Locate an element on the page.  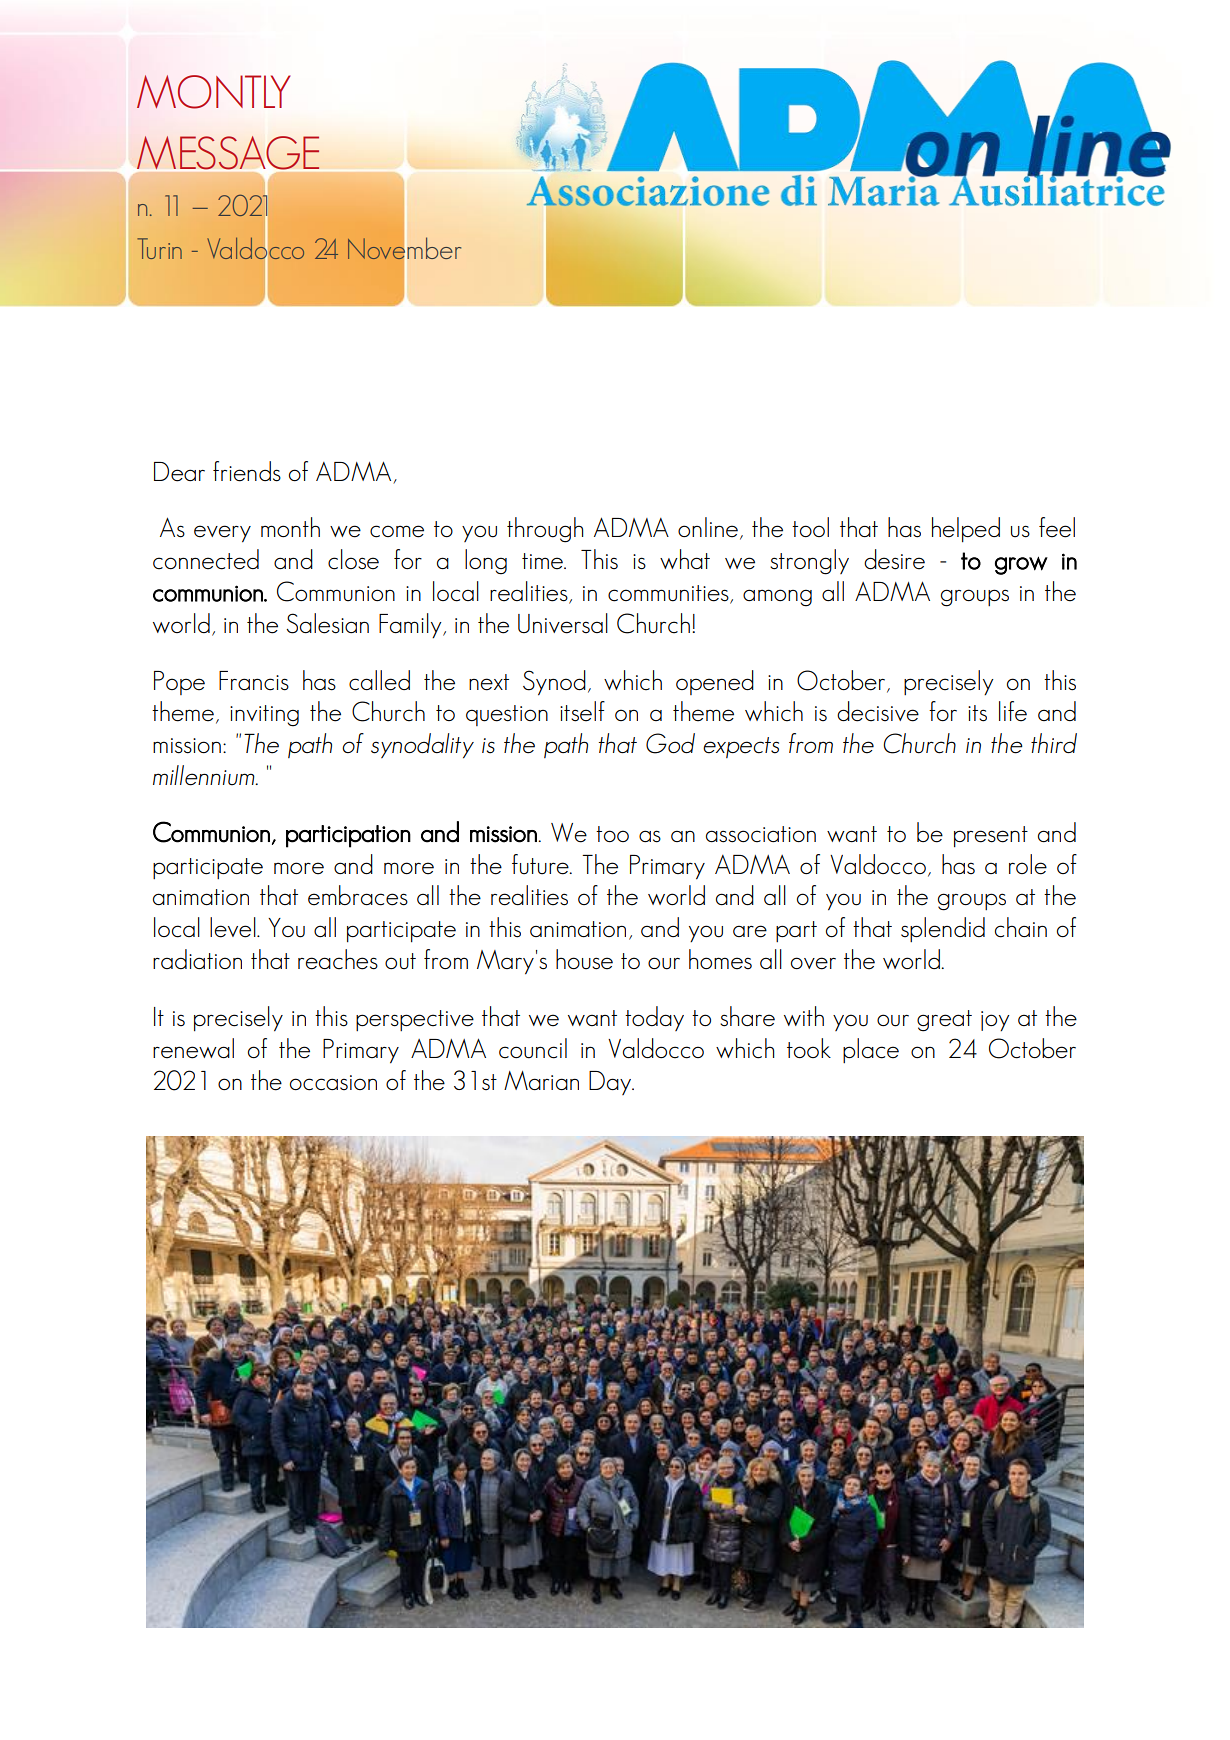
Francis is located at coordinates (254, 681).
